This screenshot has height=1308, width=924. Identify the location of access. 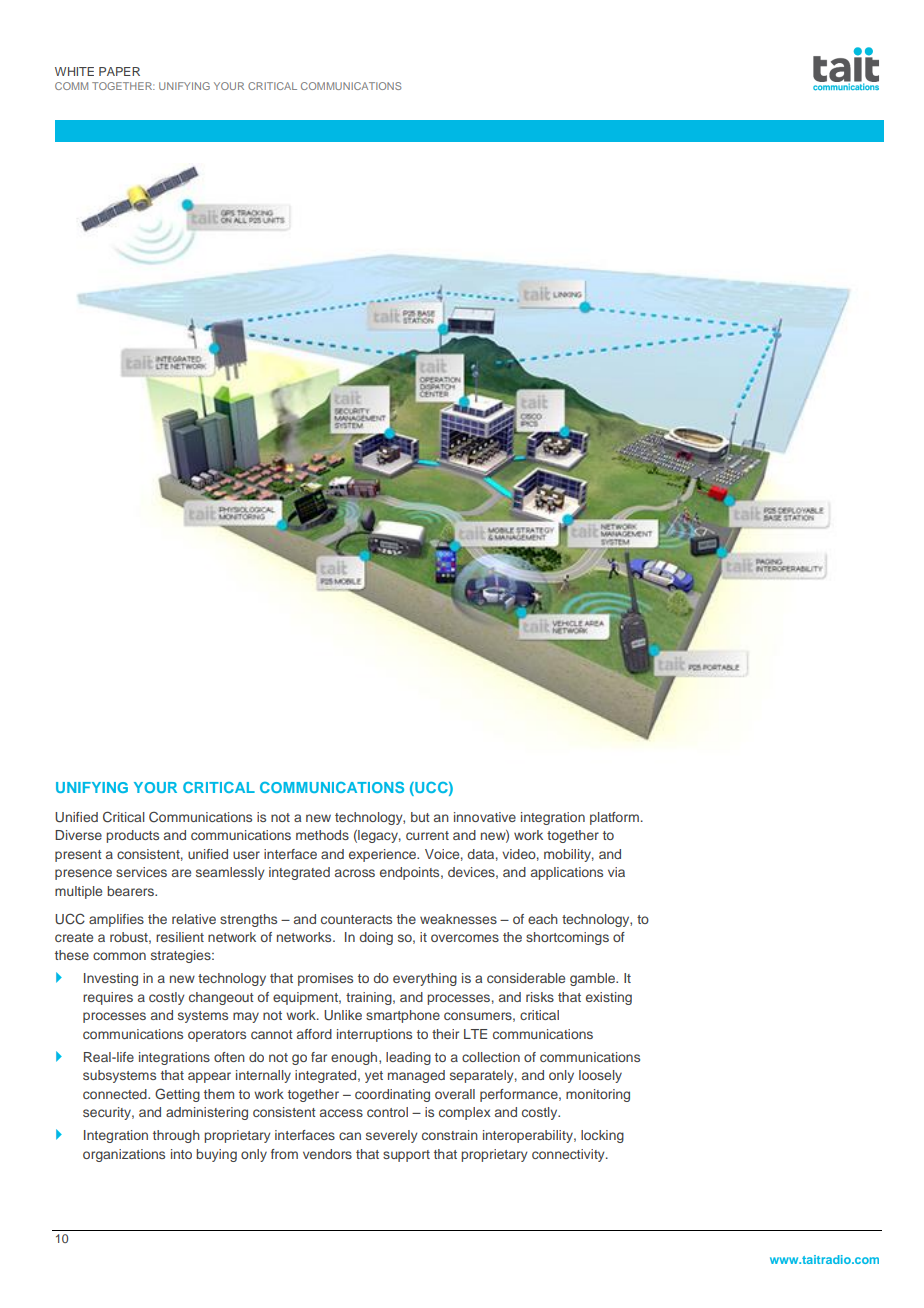
(341, 1113).
